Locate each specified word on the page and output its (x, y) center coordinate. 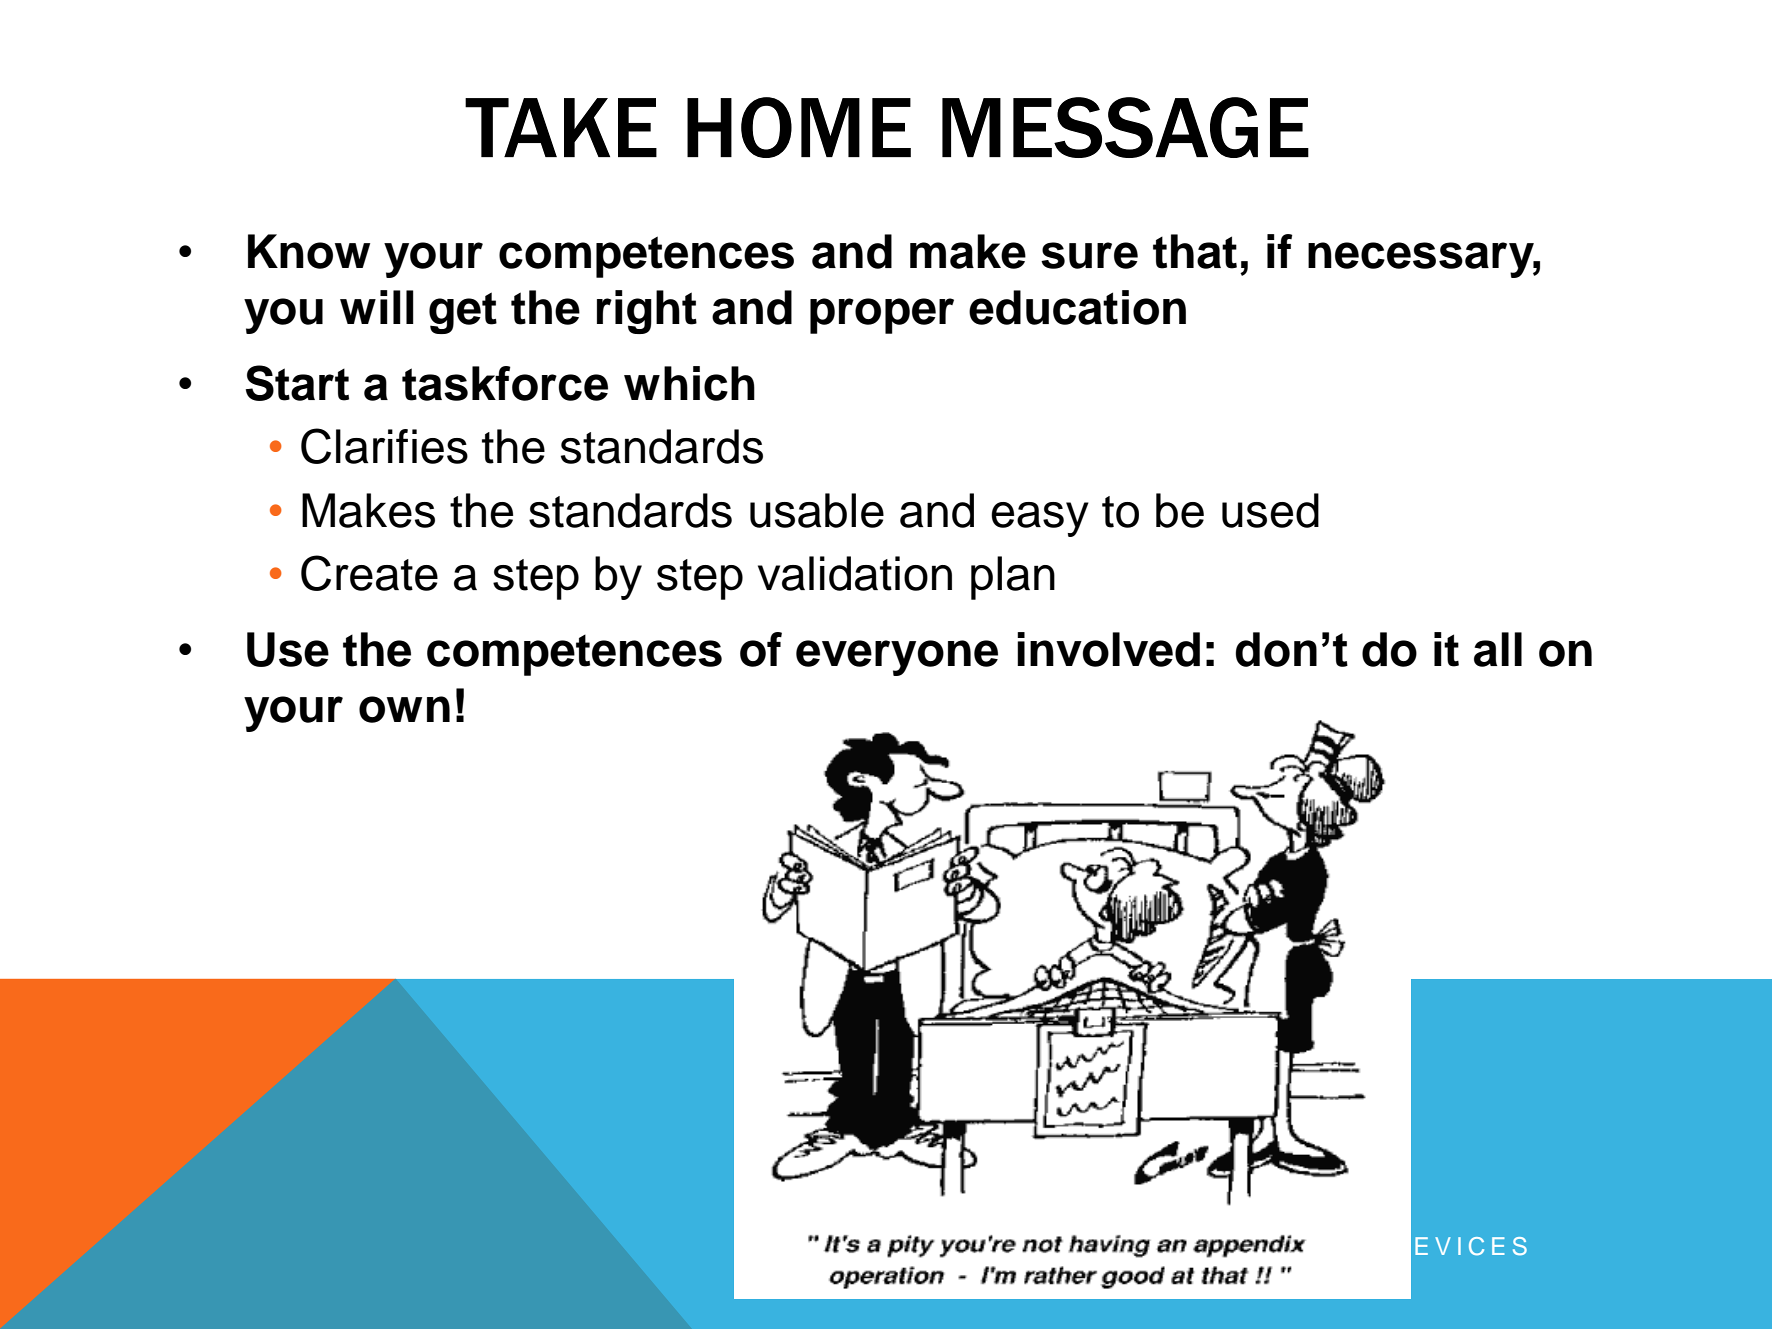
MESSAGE (1125, 127)
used (1270, 510)
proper (882, 316)
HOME (799, 127)
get (463, 313)
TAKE (561, 127)
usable (817, 510)
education (1077, 307)
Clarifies (384, 446)
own (404, 709)
